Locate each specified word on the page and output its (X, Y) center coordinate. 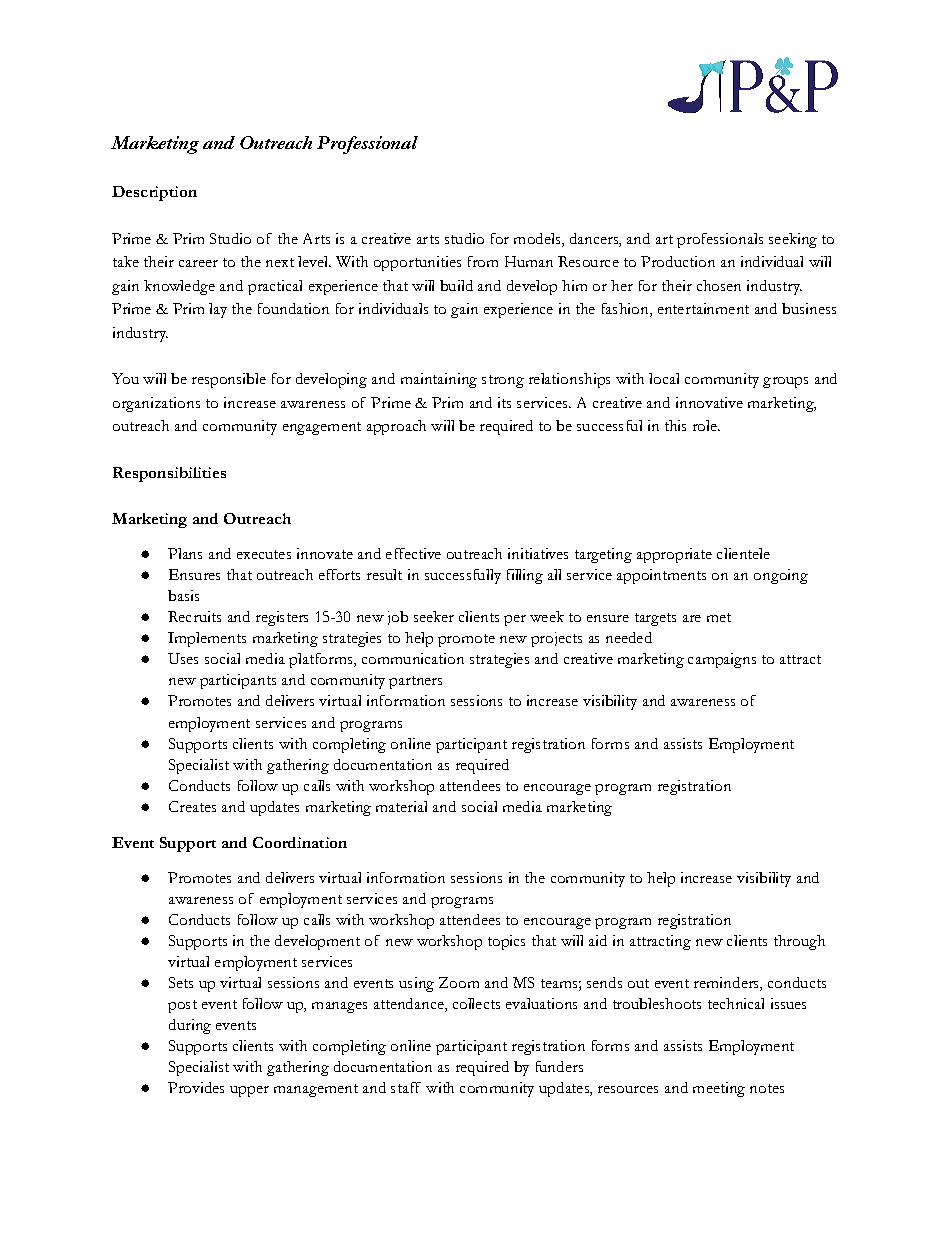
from (483, 261)
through (799, 942)
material (401, 806)
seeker (434, 616)
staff (406, 1087)
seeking (793, 240)
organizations (156, 404)
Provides (196, 1087)
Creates (192, 806)
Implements (207, 639)
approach (396, 427)
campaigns (722, 660)
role (706, 425)
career (198, 263)
